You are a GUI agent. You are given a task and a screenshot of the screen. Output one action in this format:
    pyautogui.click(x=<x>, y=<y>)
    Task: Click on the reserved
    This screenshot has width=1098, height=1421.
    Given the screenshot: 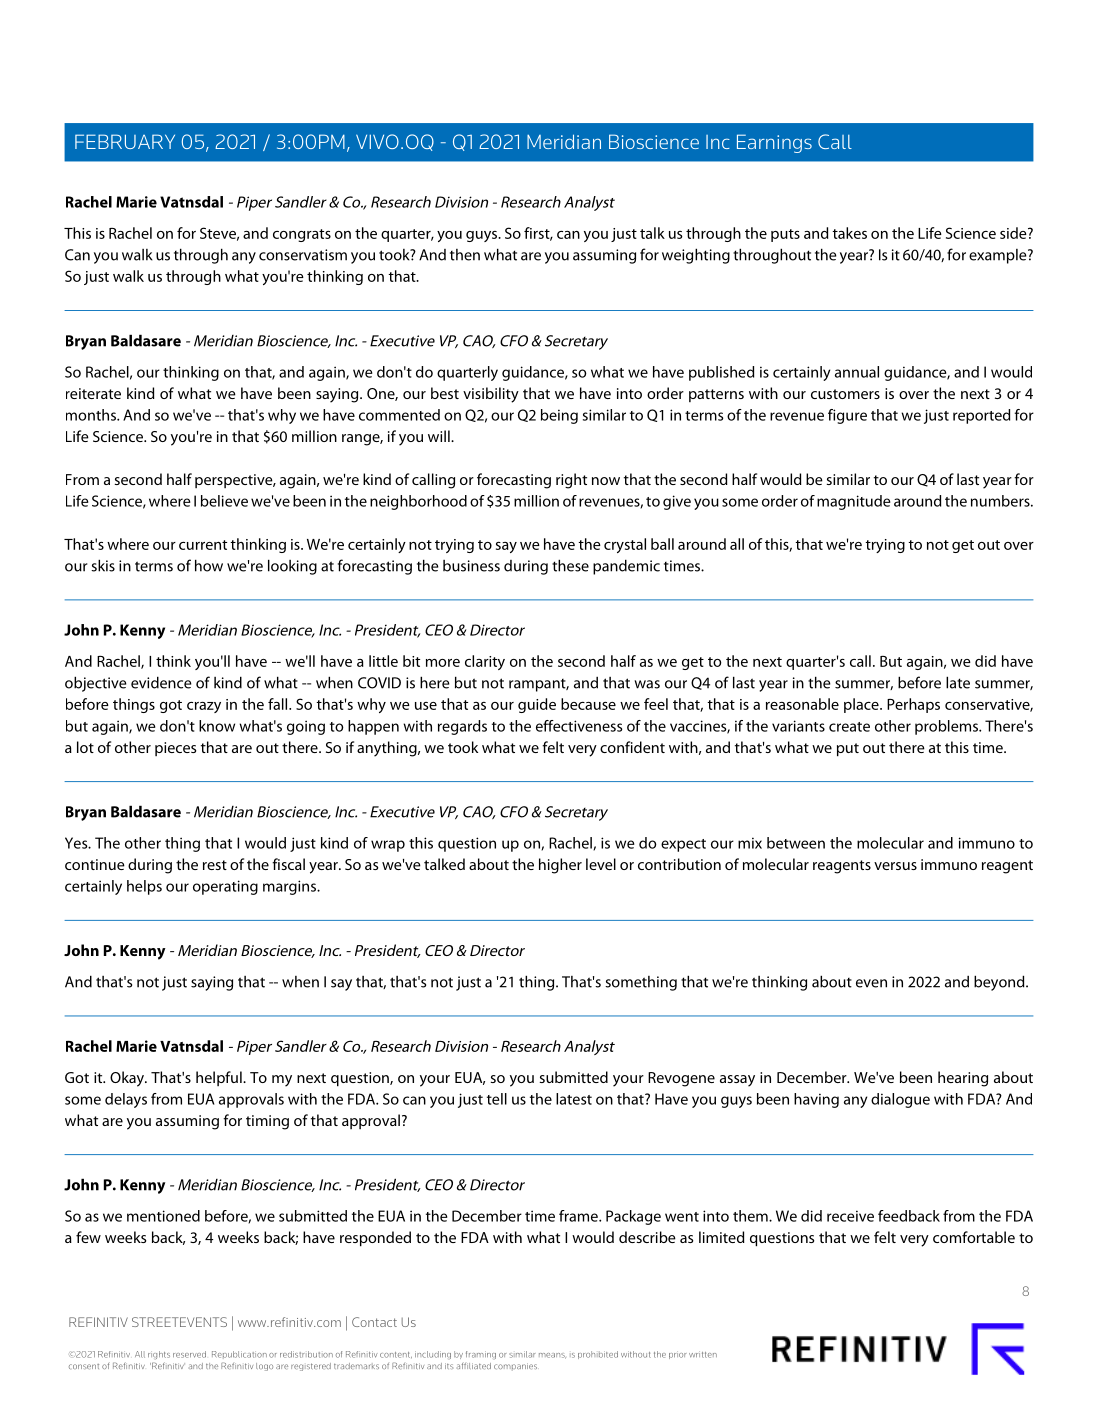 What is the action you would take?
    pyautogui.click(x=189, y=1354)
